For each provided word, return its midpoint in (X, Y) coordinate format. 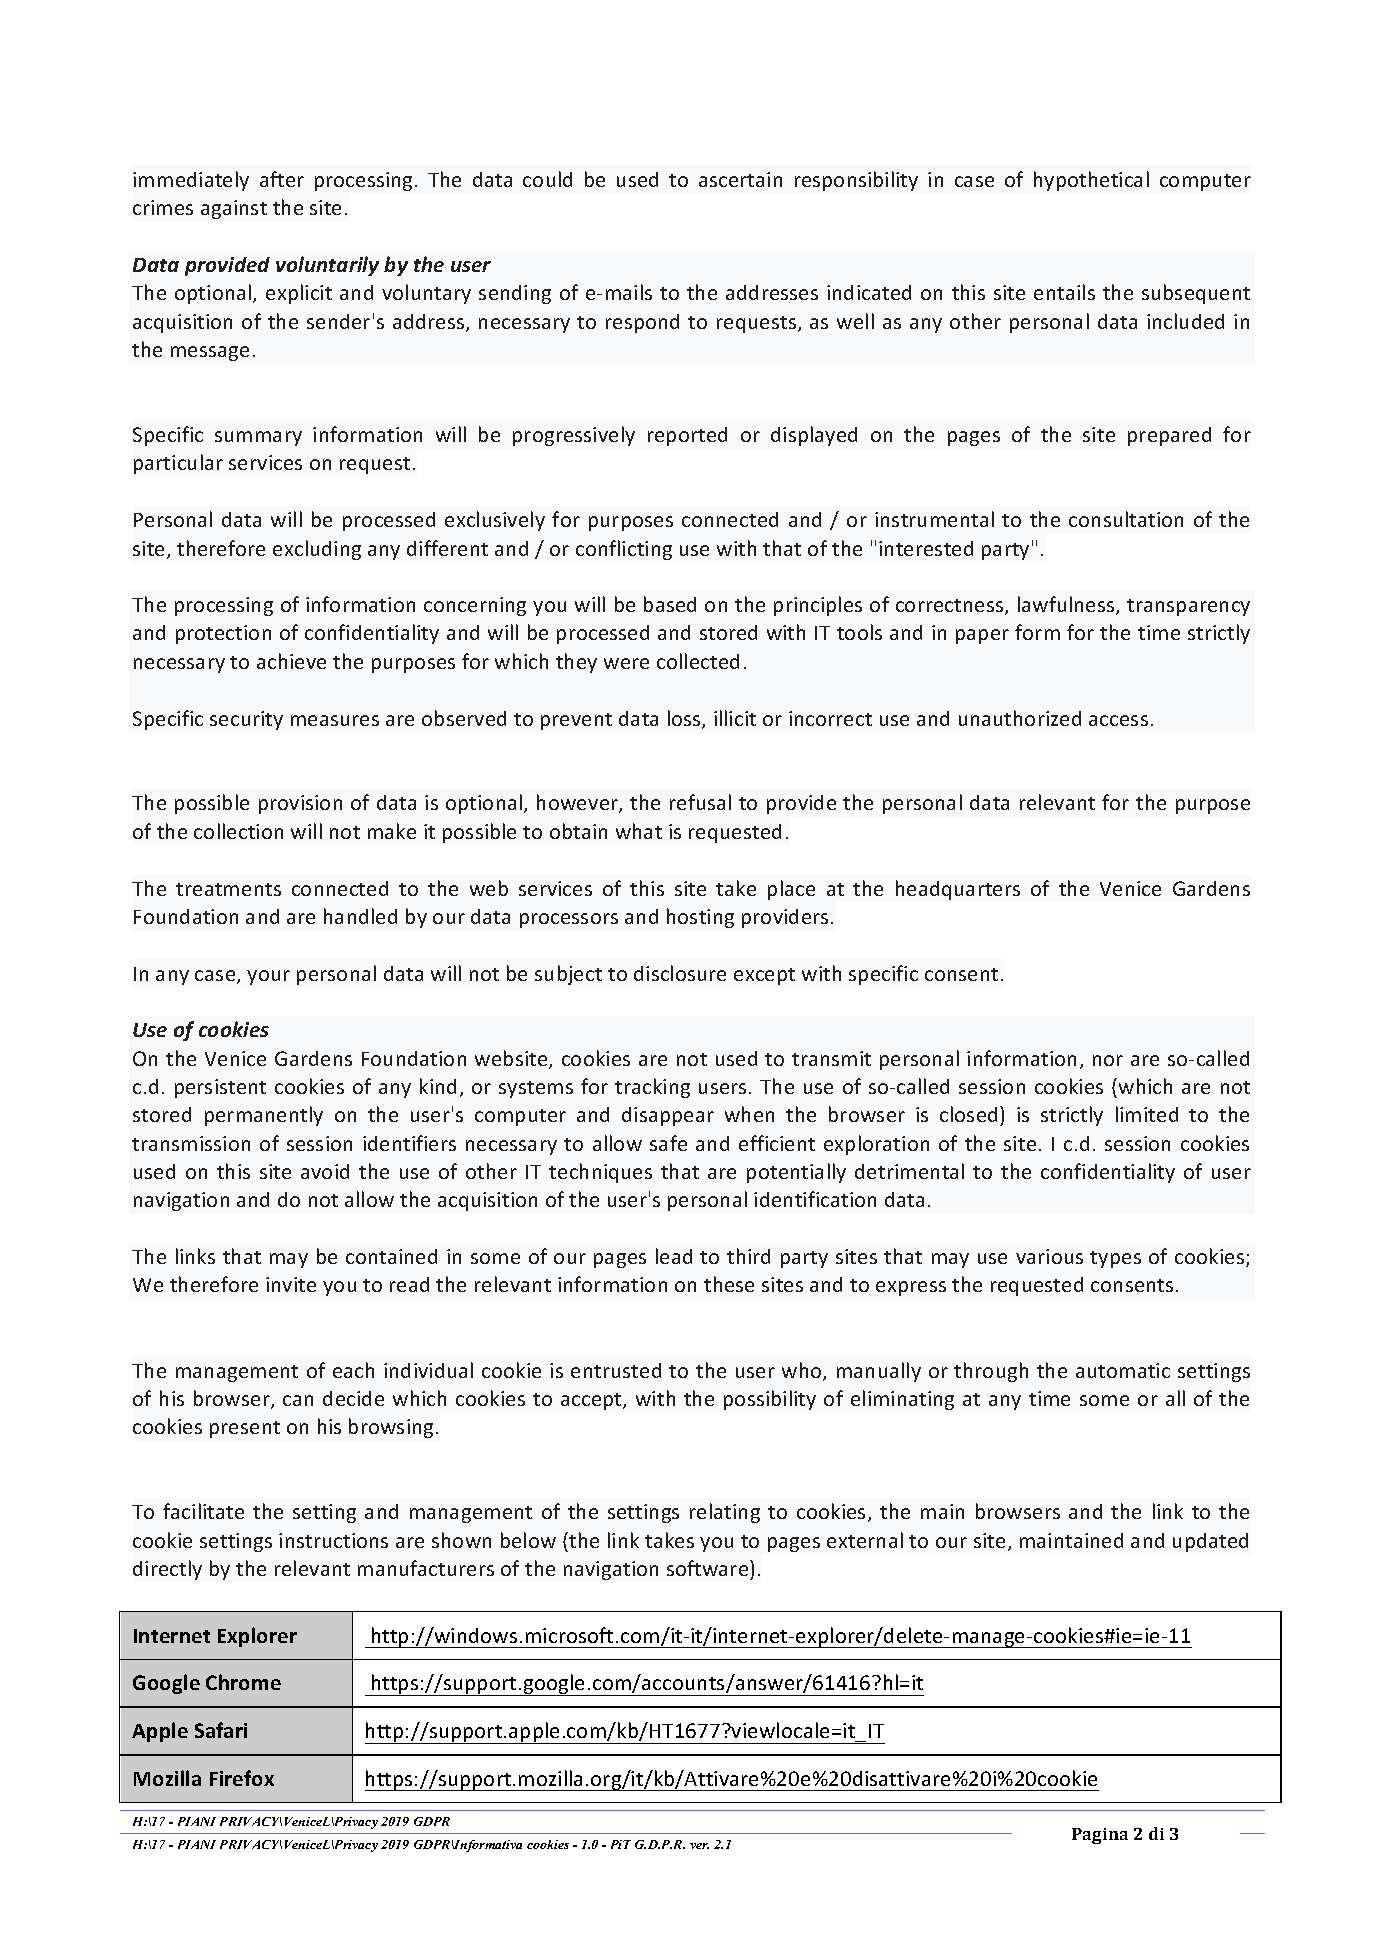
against (234, 209)
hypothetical (1091, 181)
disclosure (680, 973)
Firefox (242, 1778)
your (268, 977)
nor (1108, 1060)
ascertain (740, 179)
